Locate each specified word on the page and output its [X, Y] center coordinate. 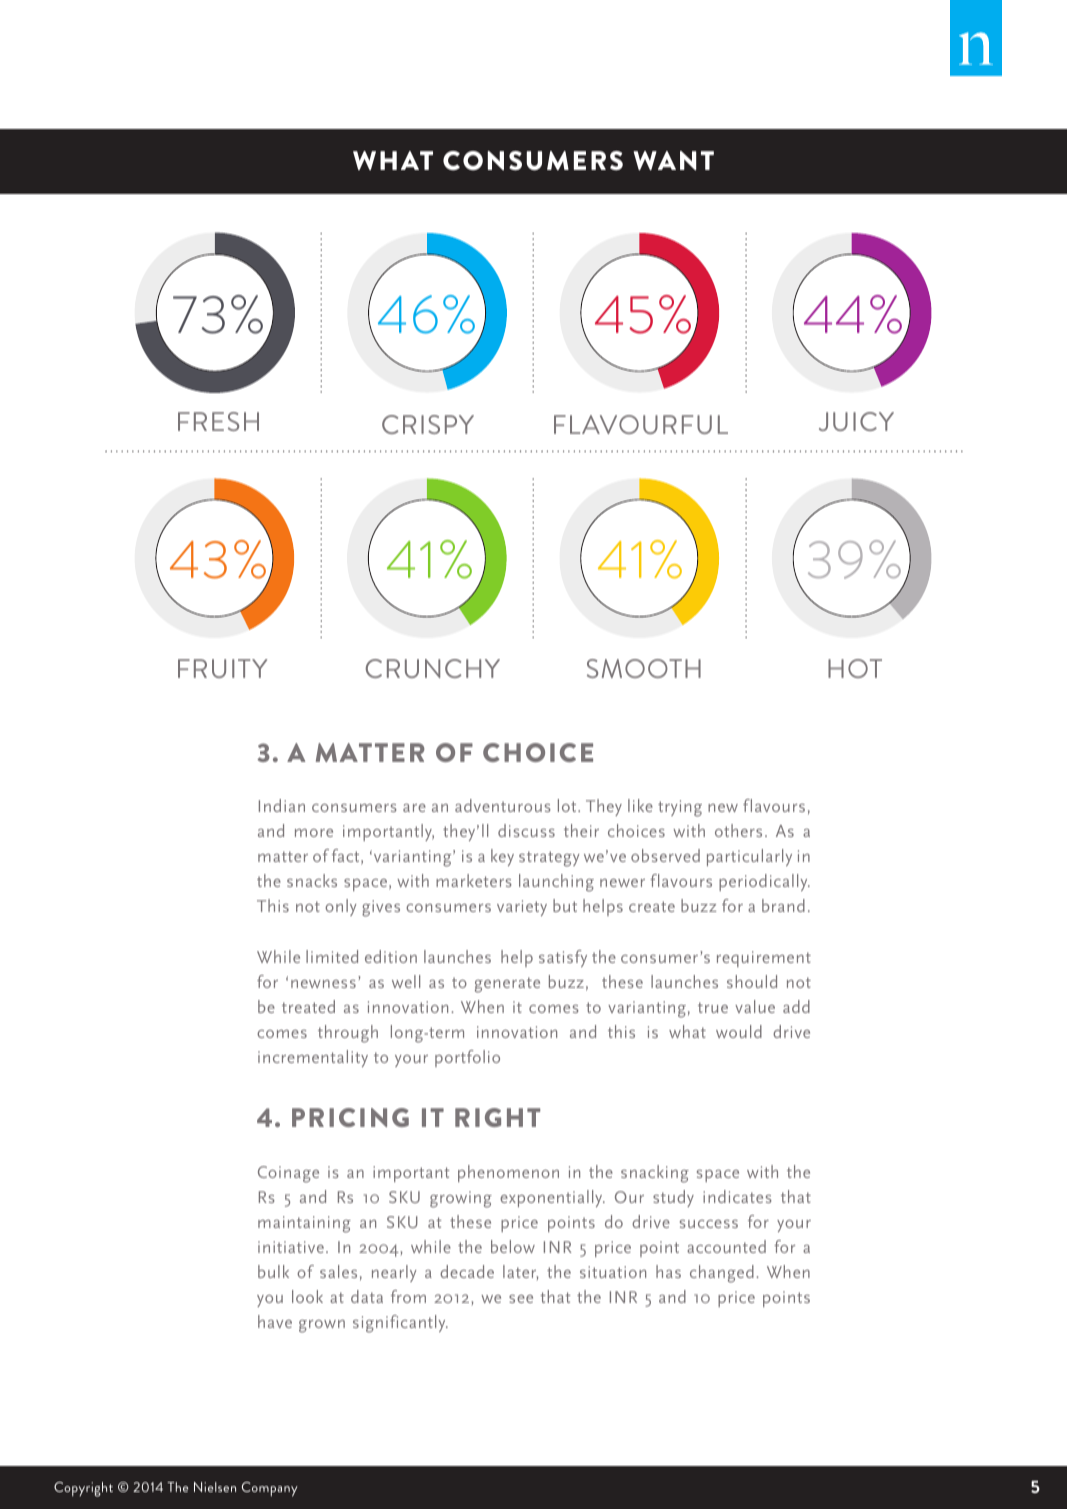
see [521, 1299]
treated [308, 1006]
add [796, 1006]
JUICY [856, 421]
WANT [673, 161]
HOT [855, 668]
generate [507, 985]
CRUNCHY [433, 668]
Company [270, 1489]
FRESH [218, 421]
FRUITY [222, 668]
